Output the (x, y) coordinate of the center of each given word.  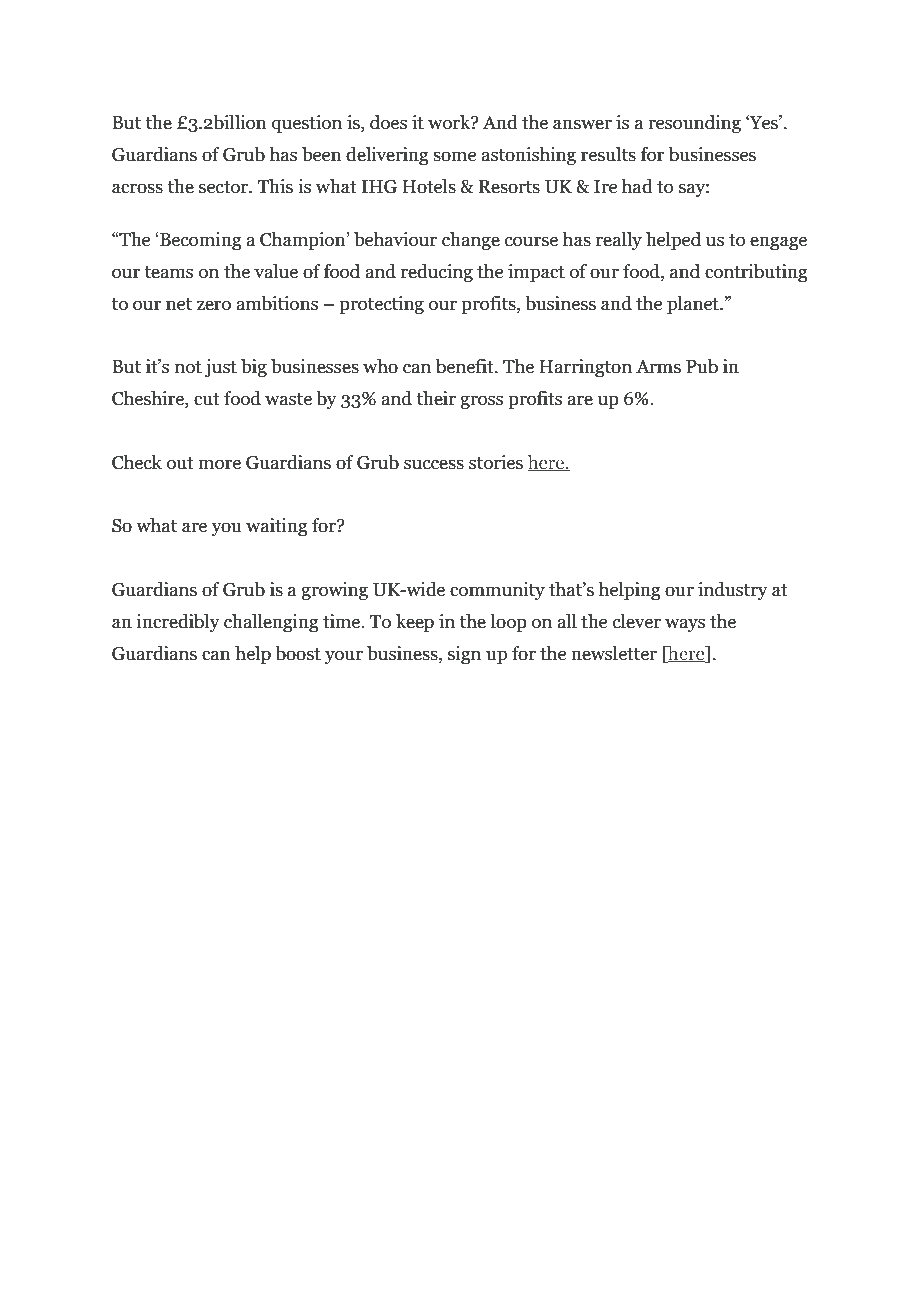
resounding (694, 124)
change (471, 241)
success (434, 464)
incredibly (178, 623)
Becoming (200, 241)
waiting (277, 527)
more (219, 464)
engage (778, 243)
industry (733, 591)
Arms (658, 367)
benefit (466, 366)
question (307, 124)
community (497, 591)
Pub (702, 366)
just (221, 368)
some (454, 156)
